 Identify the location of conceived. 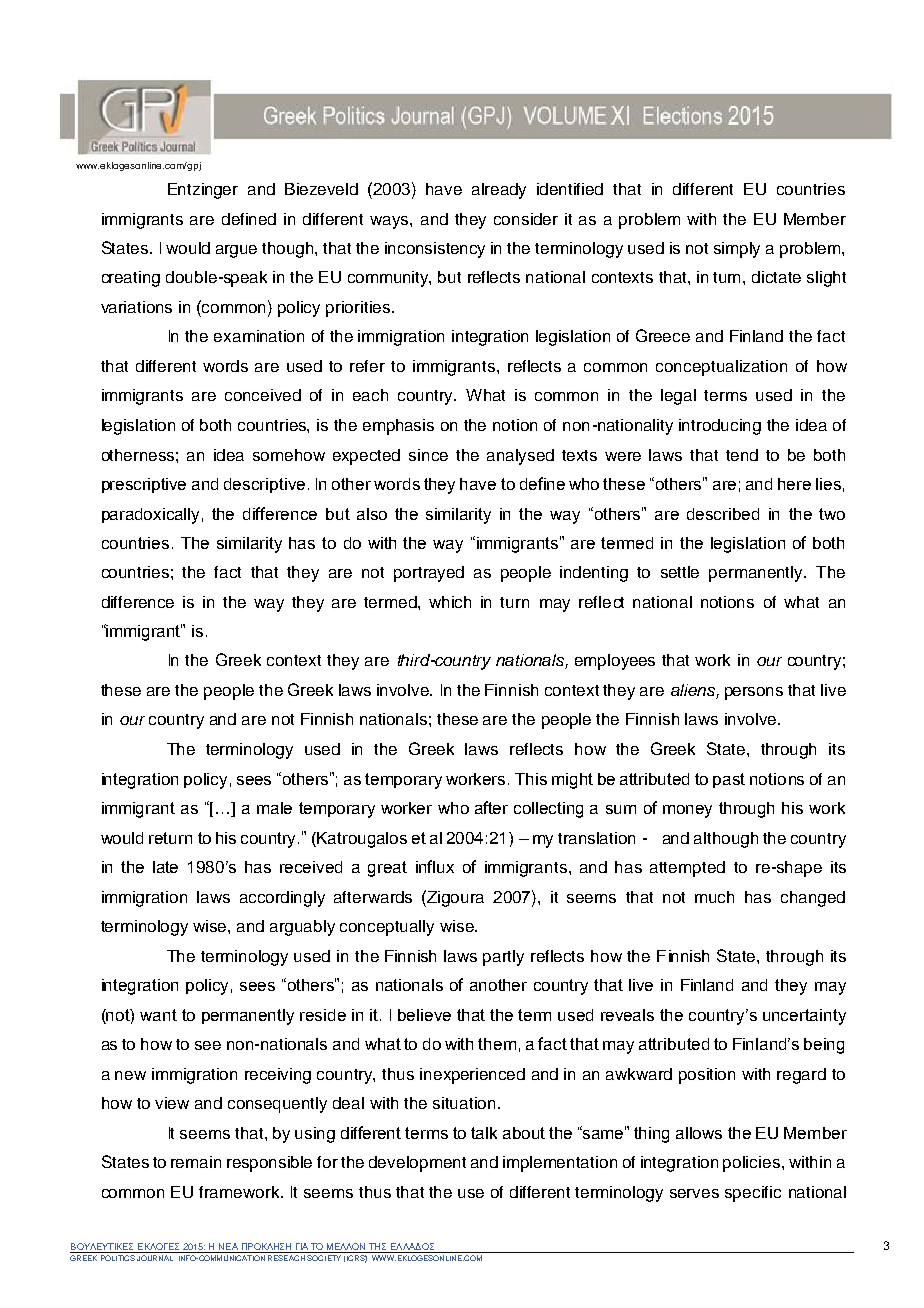
(263, 395).
